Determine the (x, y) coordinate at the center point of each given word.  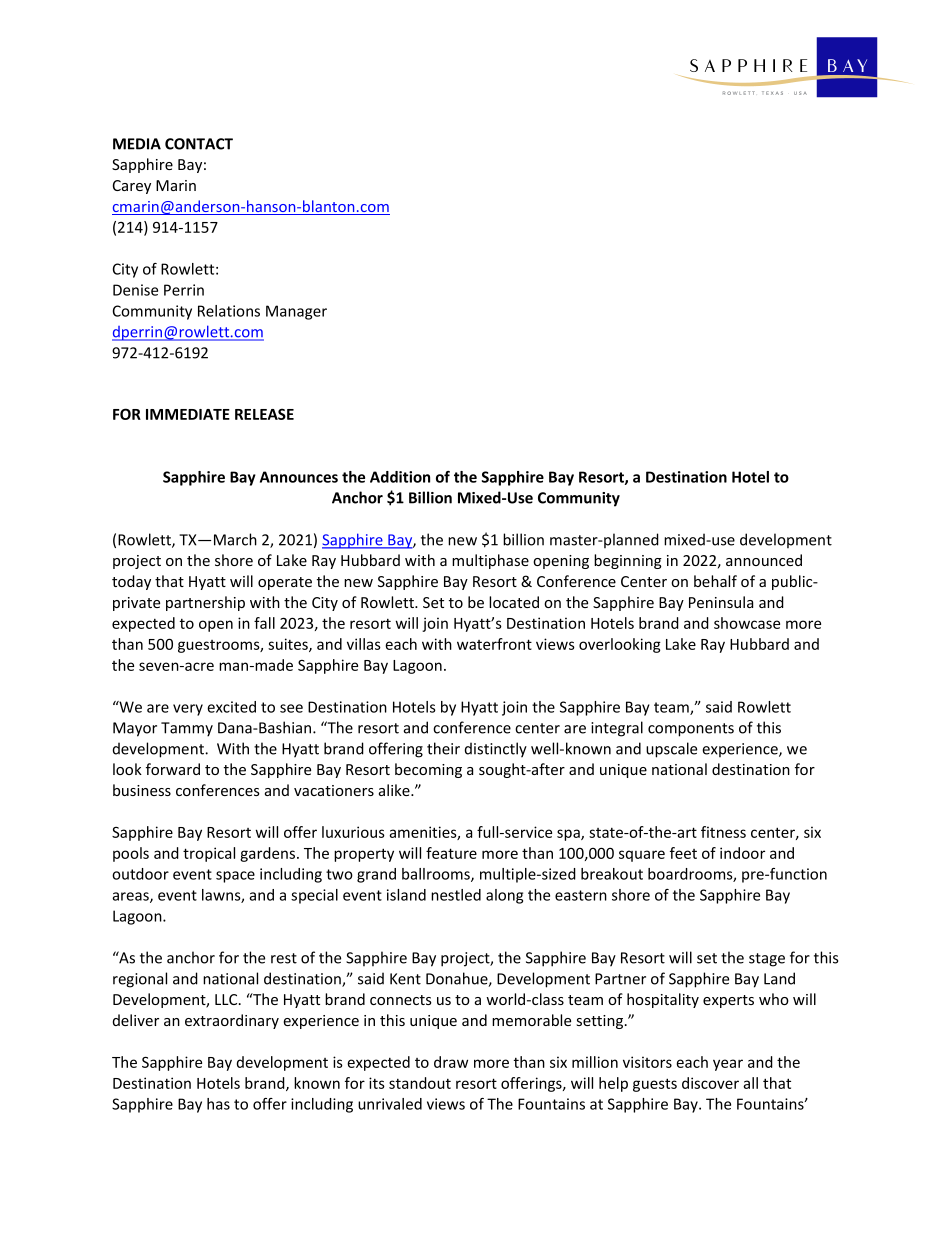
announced (764, 560)
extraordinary (232, 1021)
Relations (229, 311)
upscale (671, 750)
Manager (296, 312)
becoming (428, 770)
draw (451, 1062)
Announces (299, 477)
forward (173, 769)
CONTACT (199, 144)
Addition (400, 477)
